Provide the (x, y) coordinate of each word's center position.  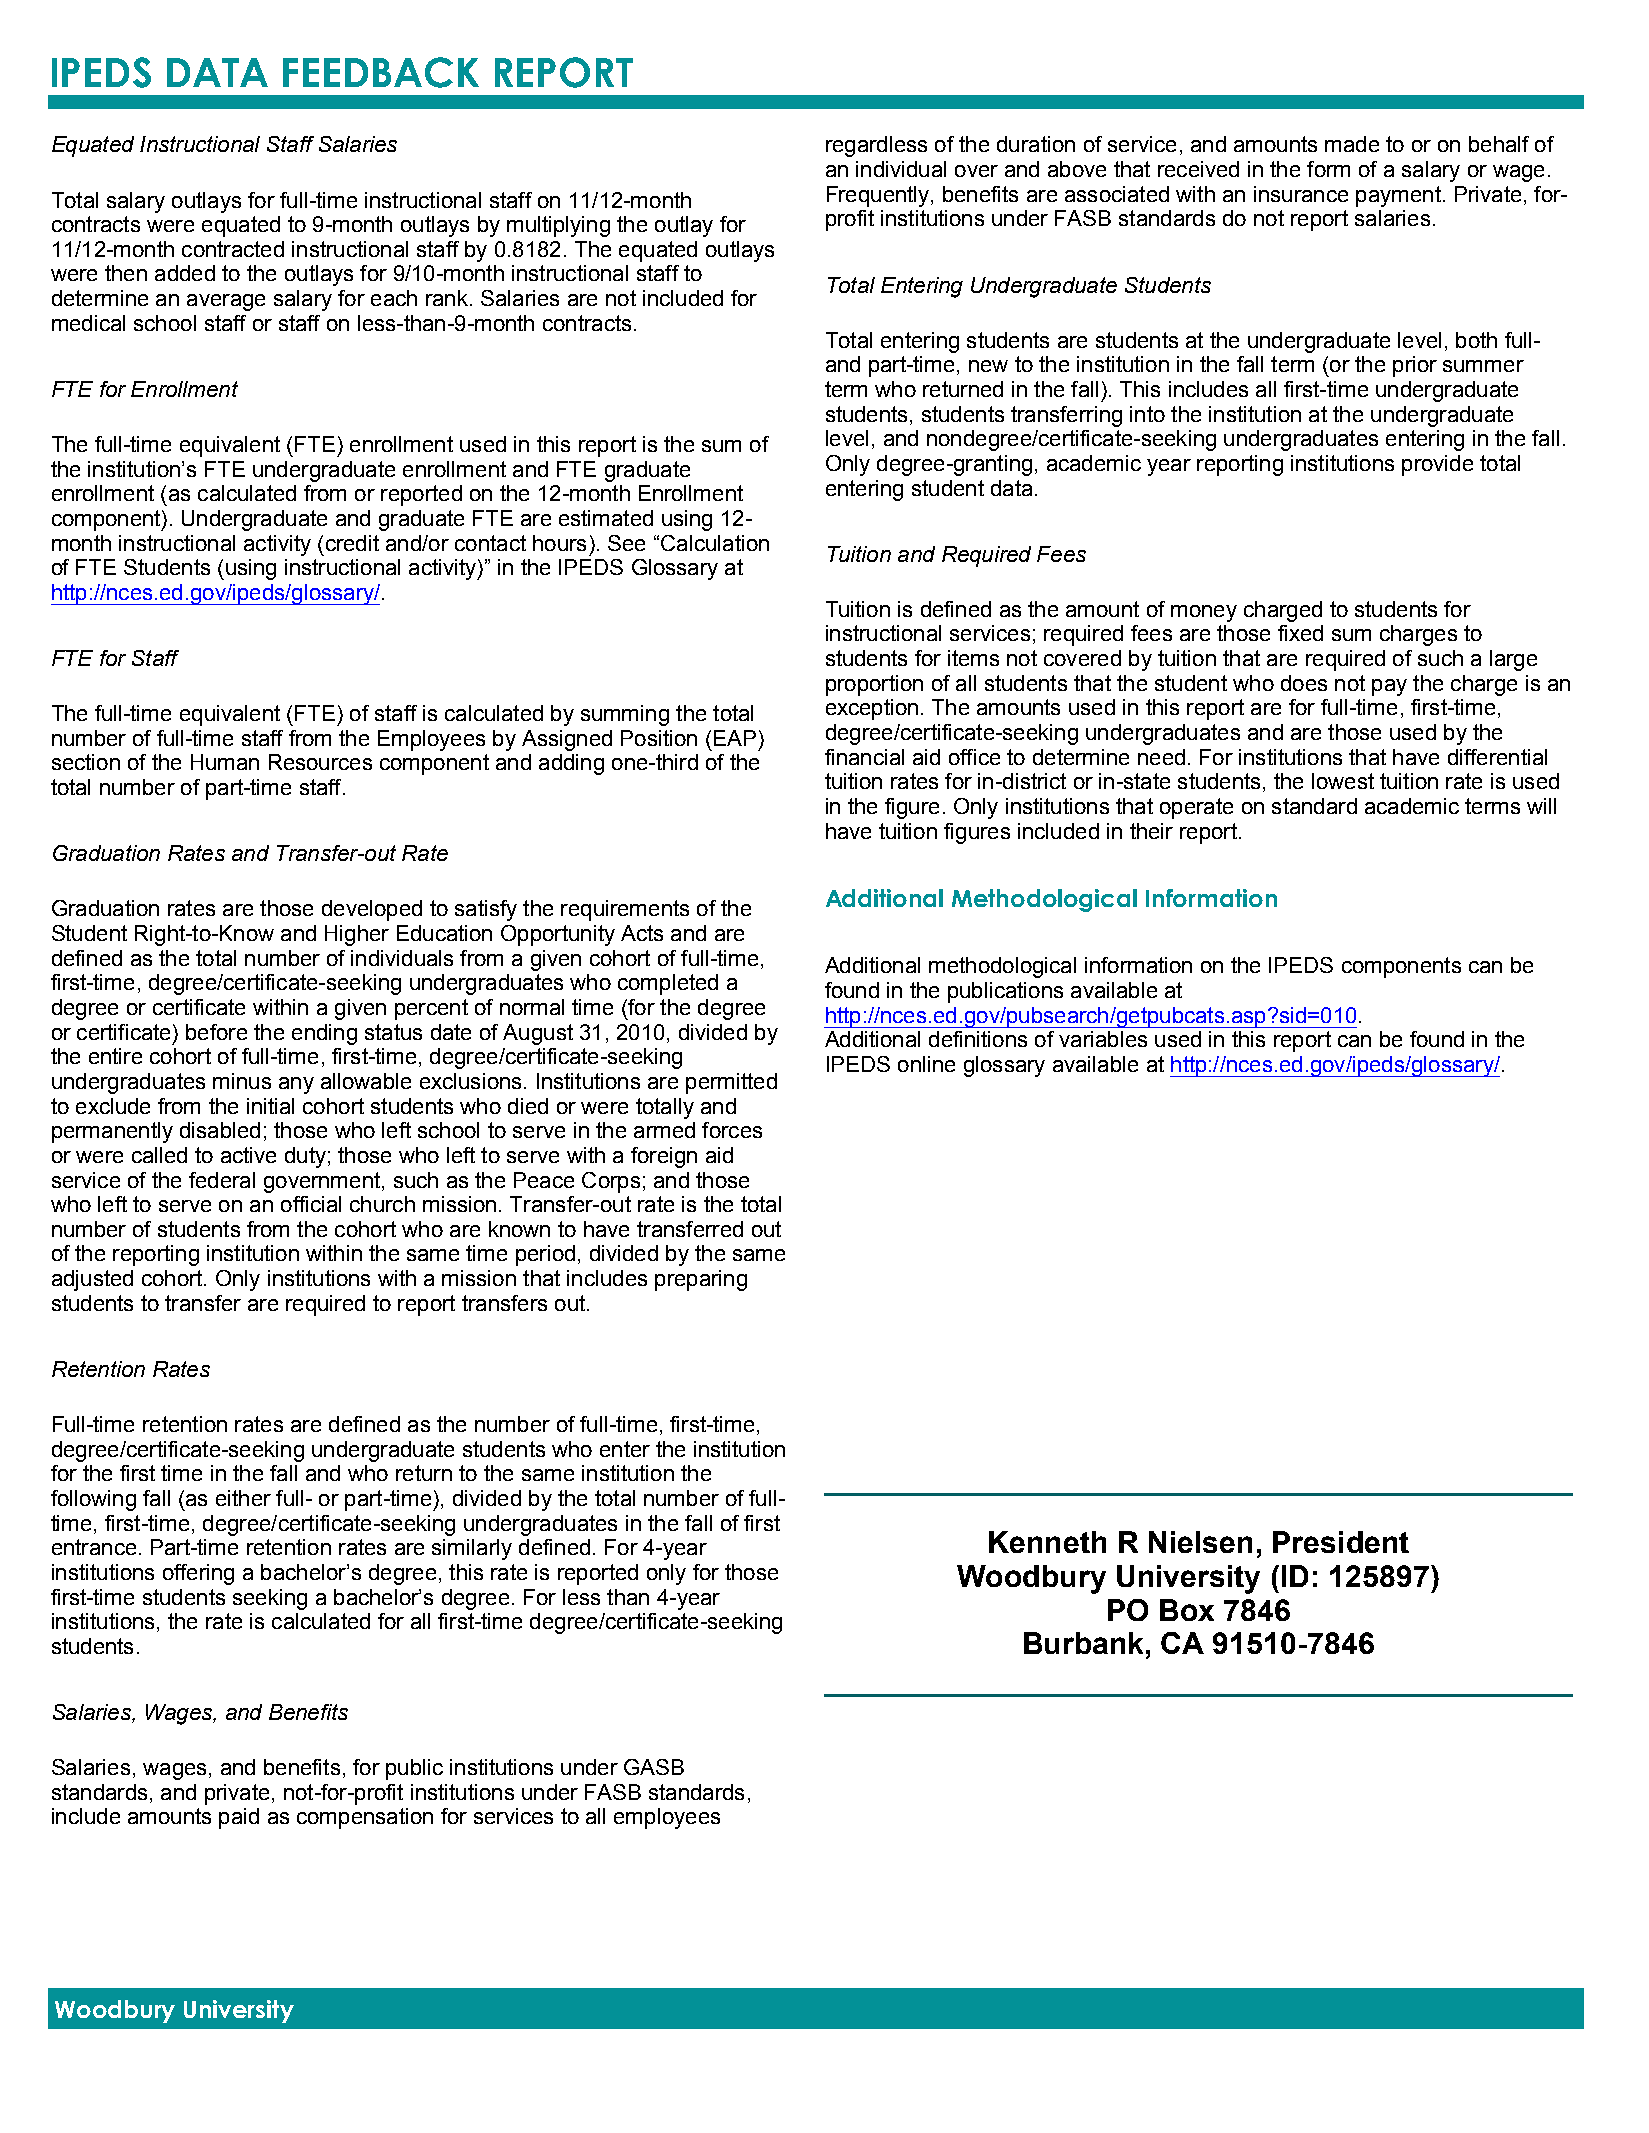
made (1352, 144)
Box (1187, 1610)
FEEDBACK (381, 72)
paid (239, 1818)
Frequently (879, 196)
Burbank (1085, 1643)
